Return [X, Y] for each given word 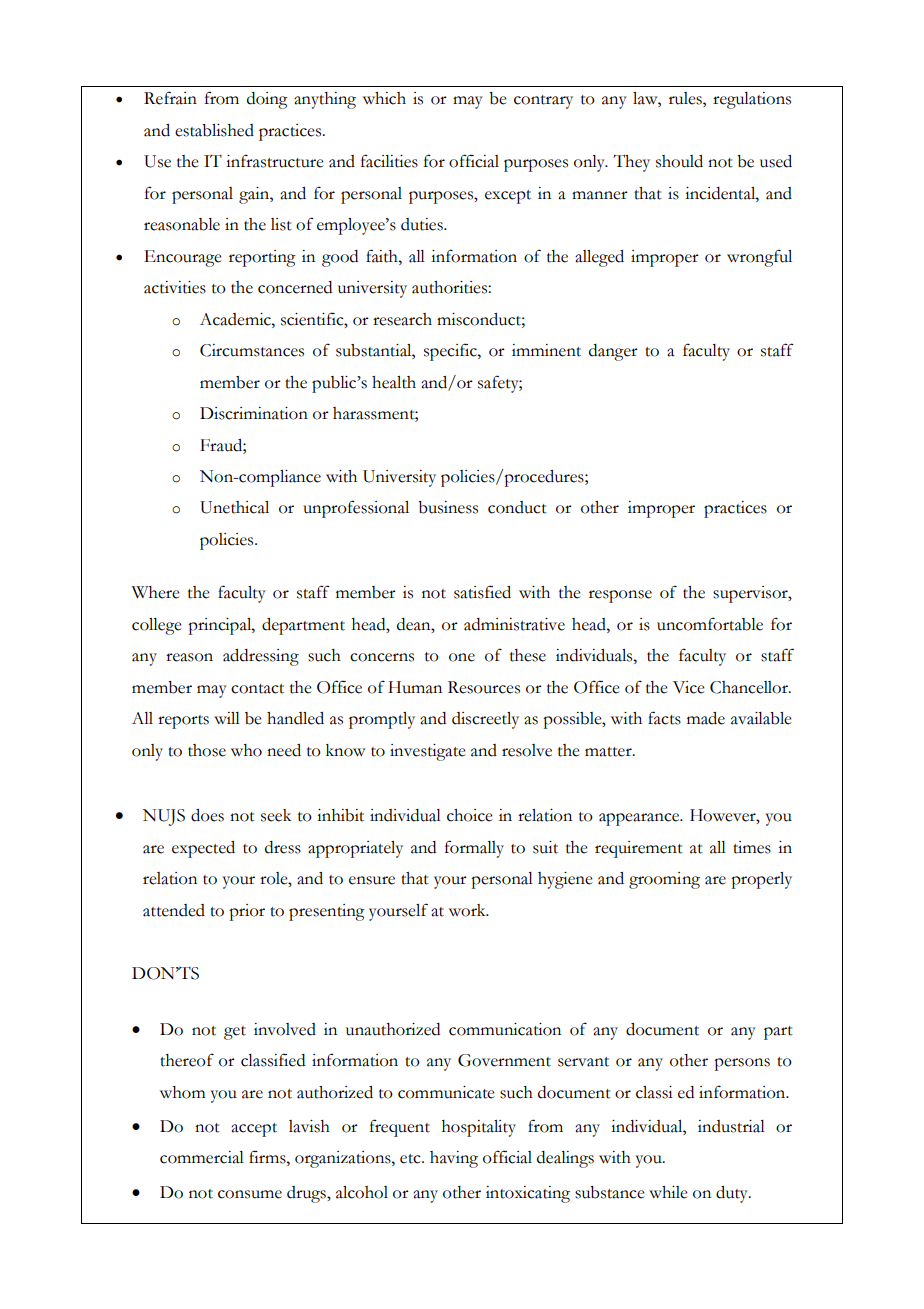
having [454, 1159]
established [214, 130]
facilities [389, 161]
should [679, 161]
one [462, 657]
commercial [202, 1157]
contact [257, 689]
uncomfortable [710, 624]
